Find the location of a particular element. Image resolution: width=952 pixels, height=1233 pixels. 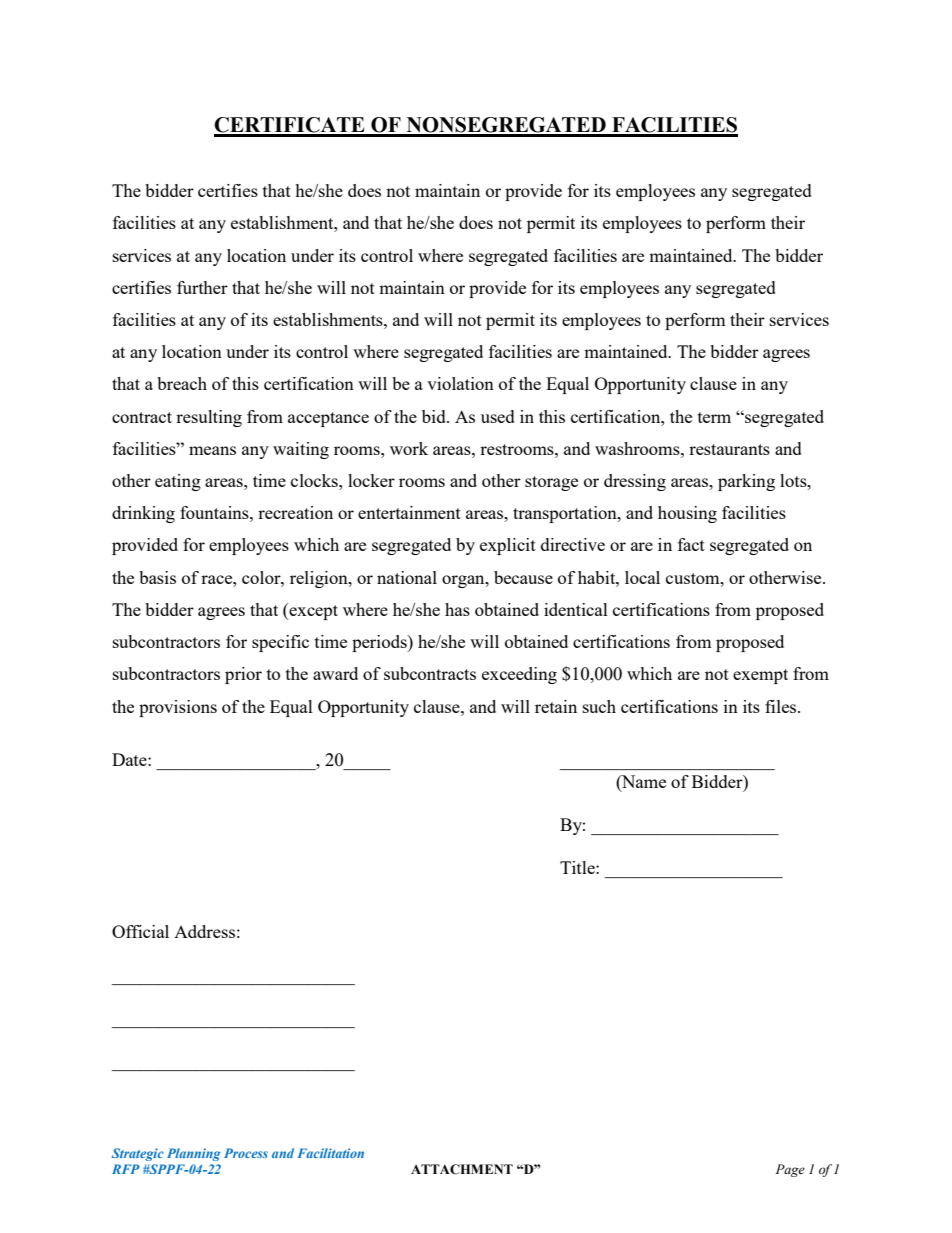

files is located at coordinates (782, 706).
